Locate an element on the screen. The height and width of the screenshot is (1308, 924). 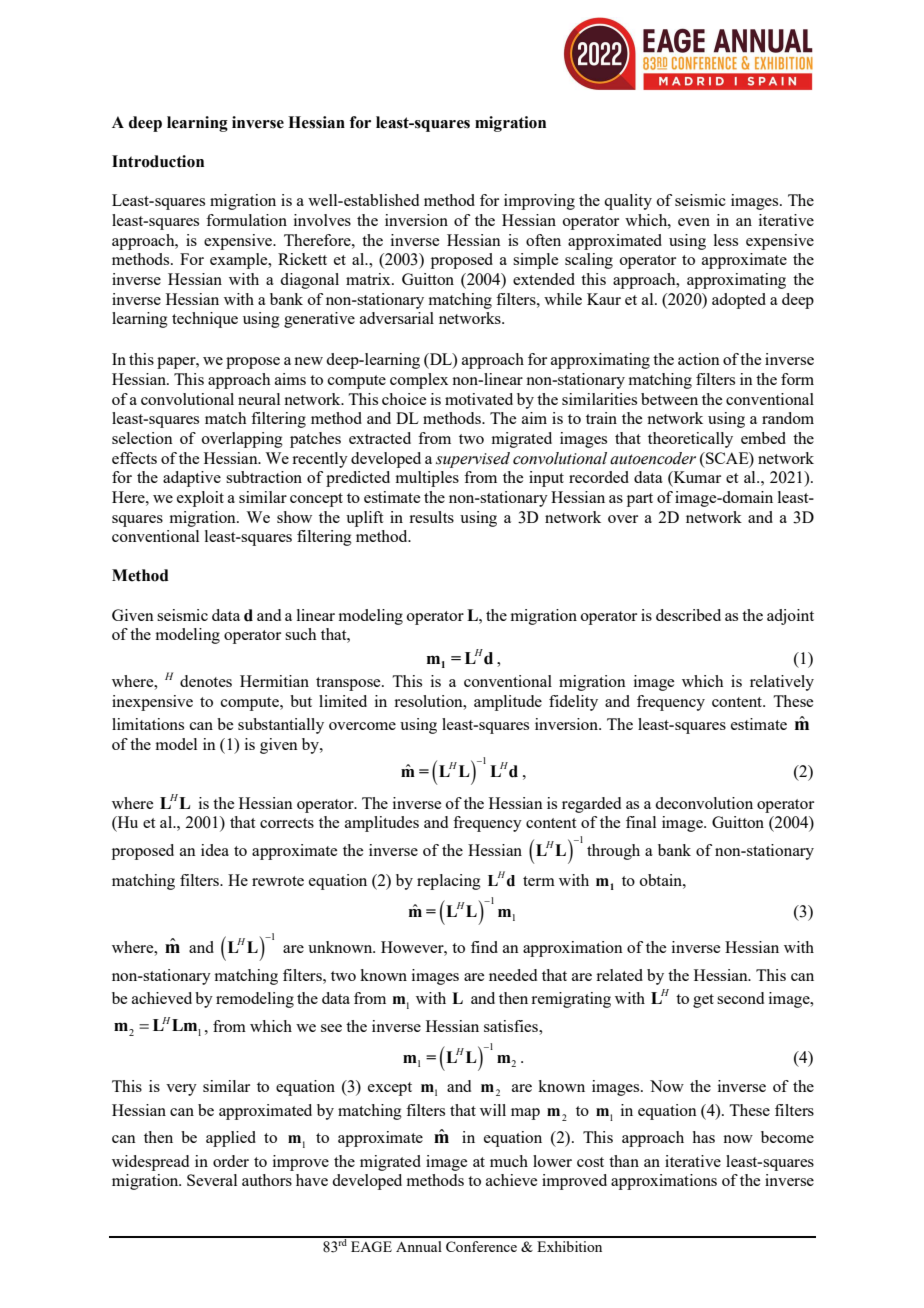
Introduction is located at coordinates (158, 161).
